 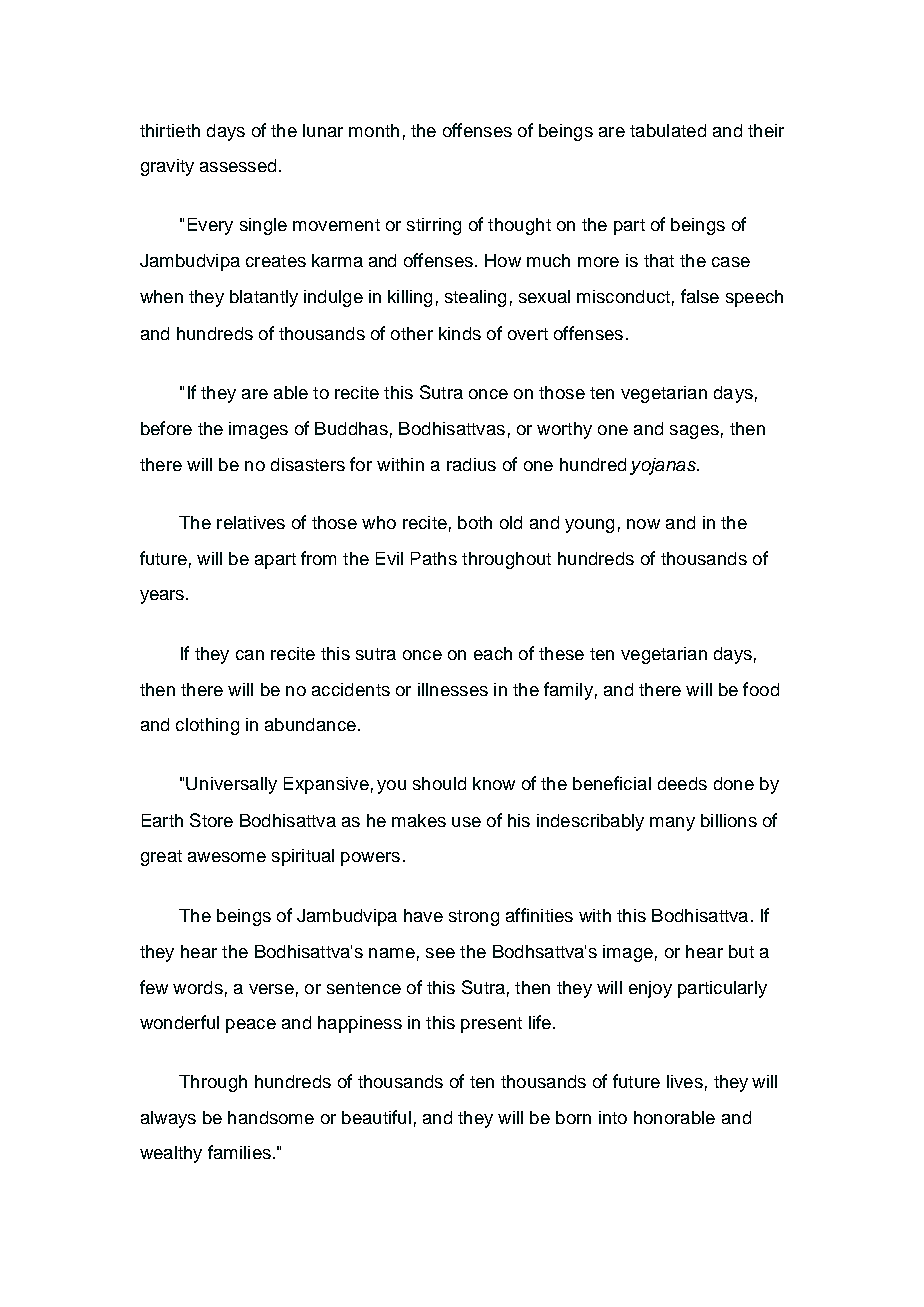 I want to click on radius, so click(x=471, y=464).
